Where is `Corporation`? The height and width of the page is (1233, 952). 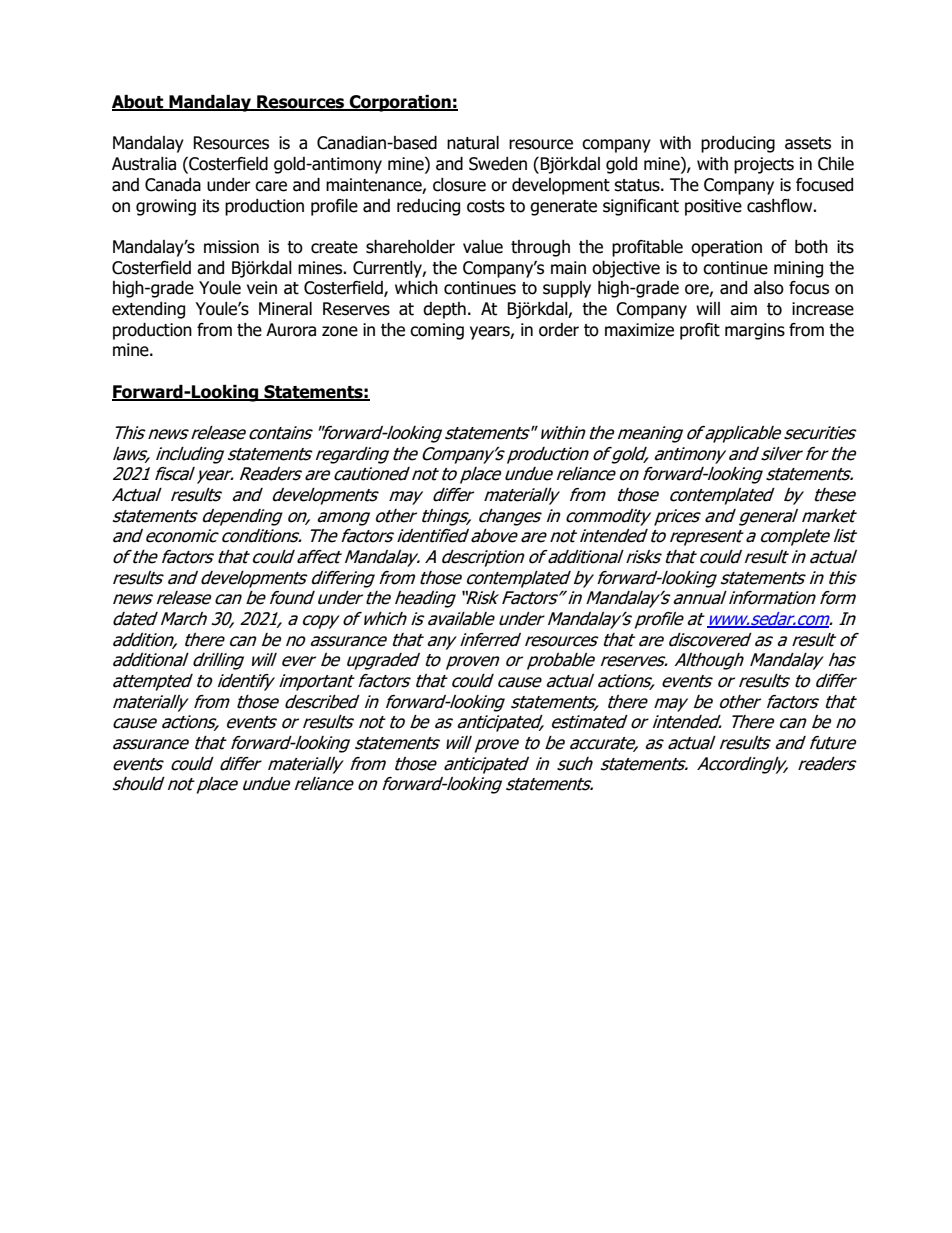
Corporation is located at coordinates (400, 103).
